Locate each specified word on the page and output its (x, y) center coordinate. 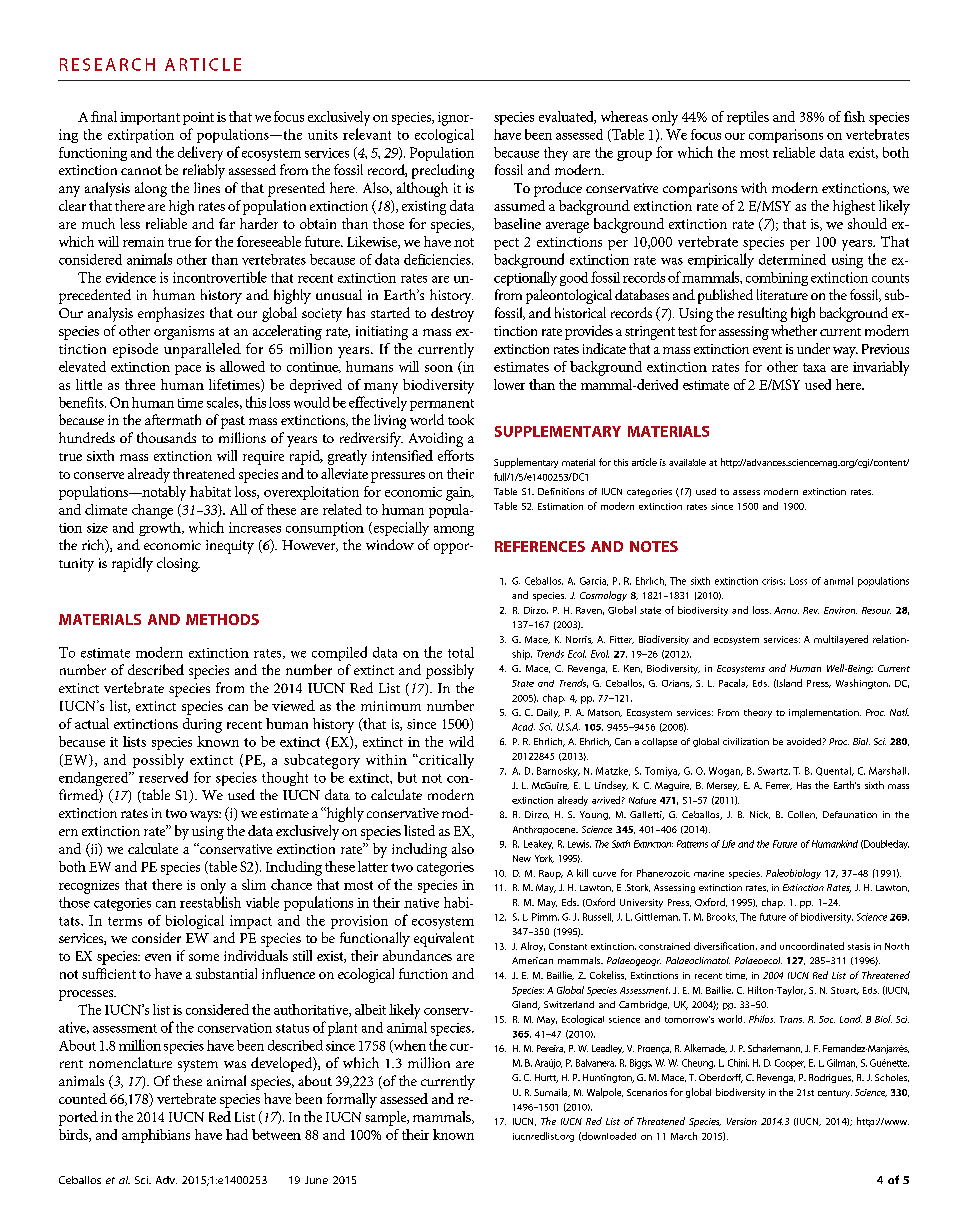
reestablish (210, 902)
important (150, 118)
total (461, 652)
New (522, 858)
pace (188, 370)
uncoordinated (812, 946)
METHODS (222, 619)
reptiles (748, 118)
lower (509, 384)
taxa (814, 367)
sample (387, 1118)
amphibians (156, 1136)
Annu (786, 610)
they (556, 154)
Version (742, 1121)
